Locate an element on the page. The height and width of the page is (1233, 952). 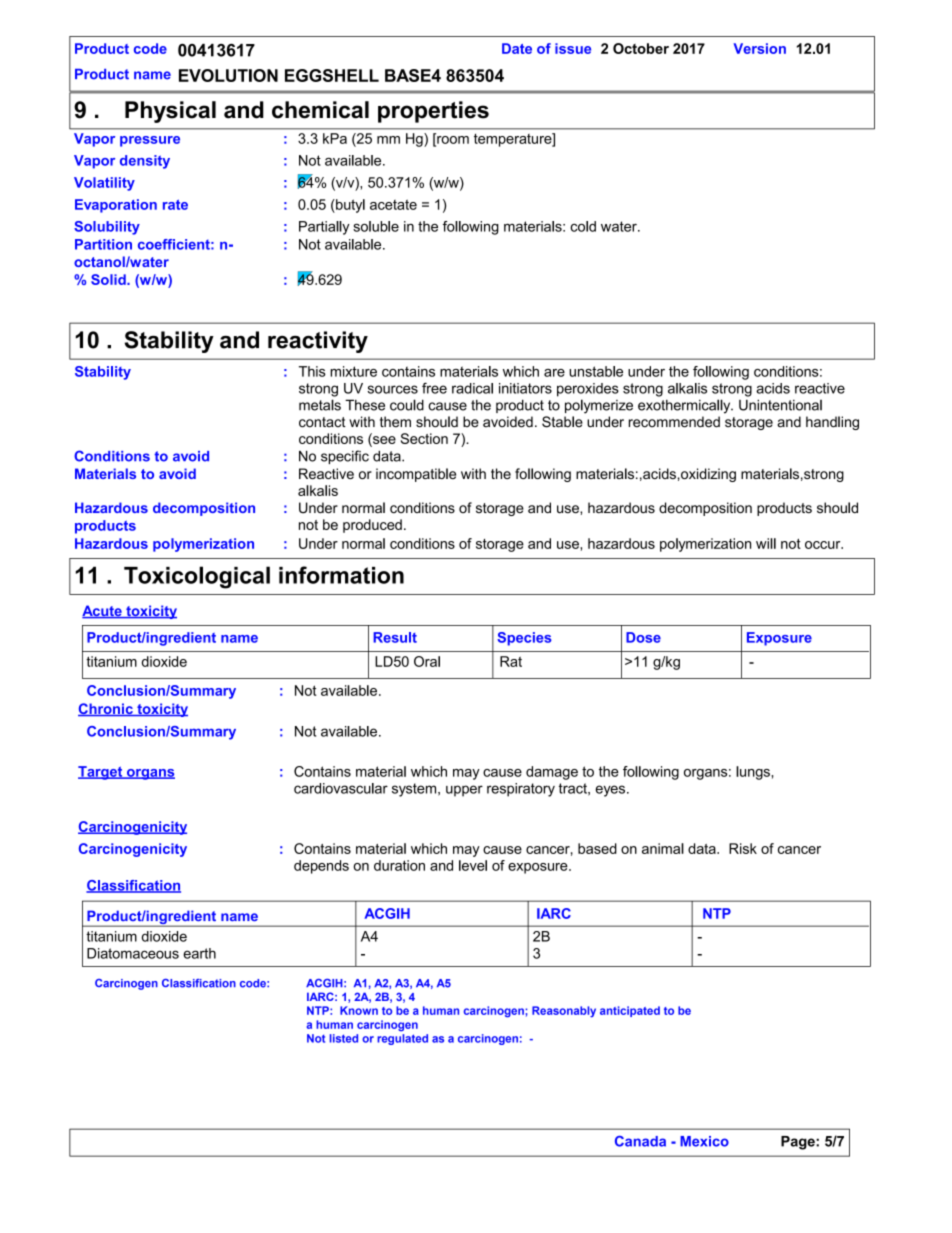
Version is located at coordinates (759, 48).
